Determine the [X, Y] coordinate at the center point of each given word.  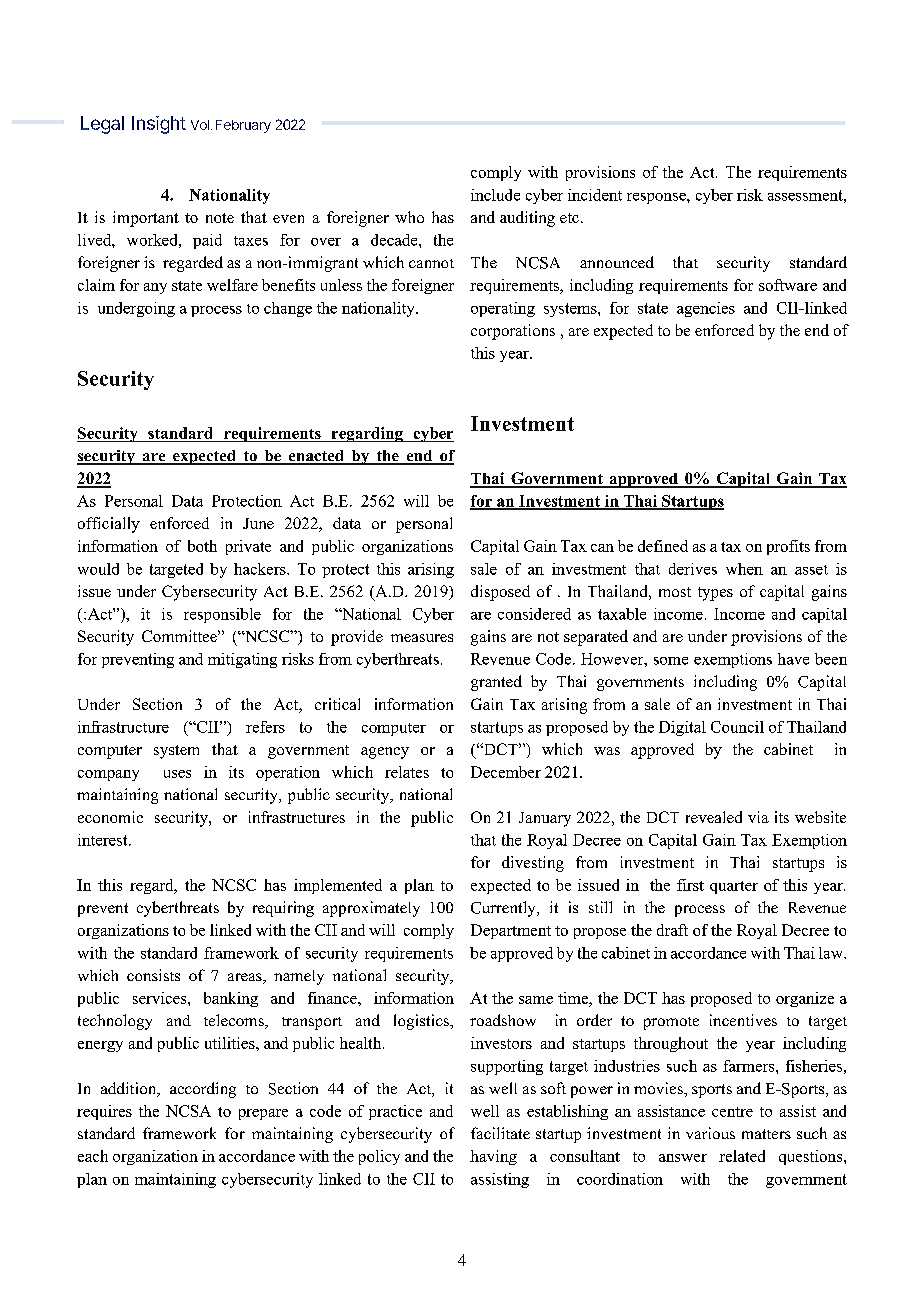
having [493, 1157]
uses [177, 774]
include [495, 195]
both [202, 546]
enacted [316, 457]
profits [788, 547]
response [657, 198]
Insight [159, 125]
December [506, 772]
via [758, 817]
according [203, 1090]
